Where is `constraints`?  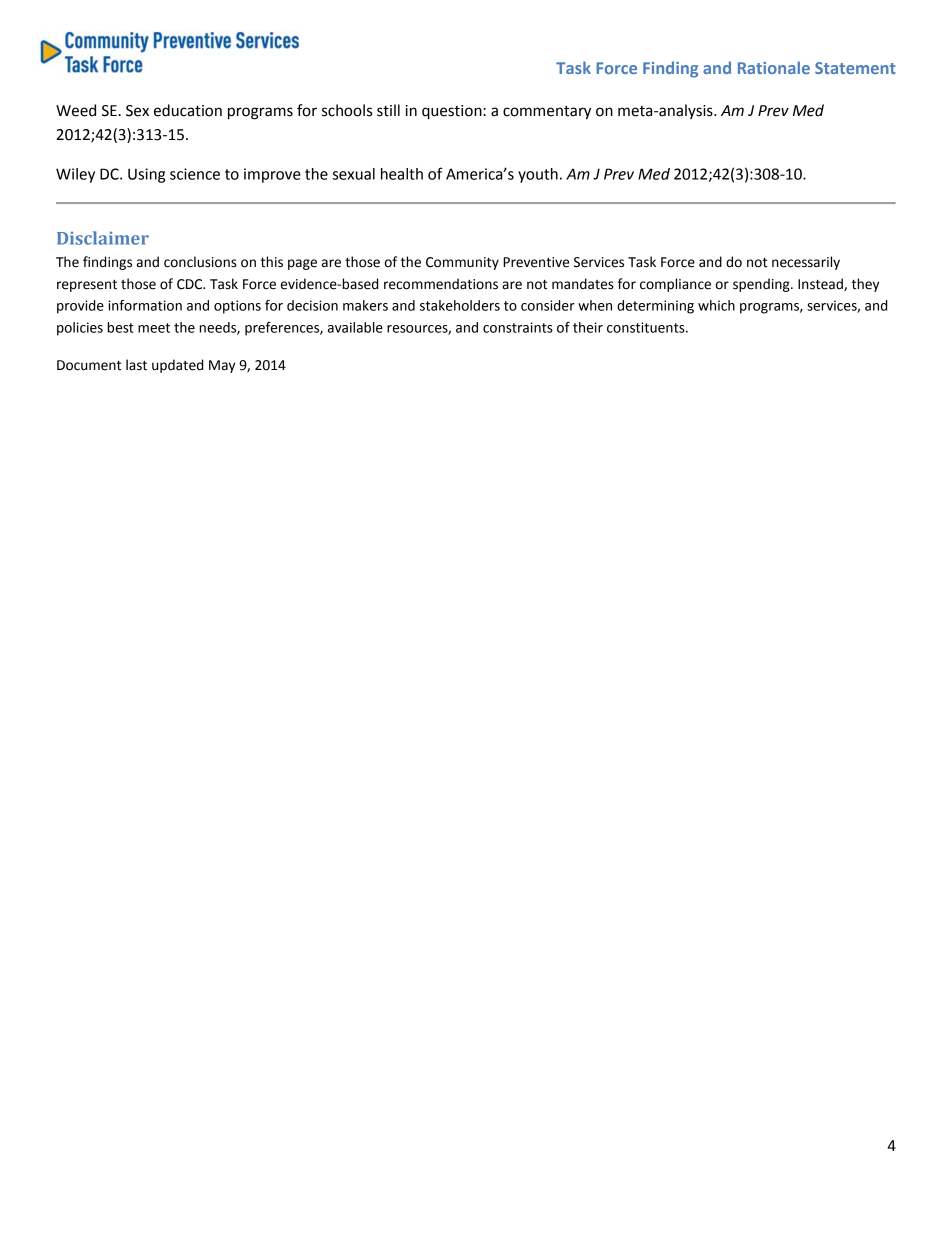
constraints is located at coordinates (518, 327).
